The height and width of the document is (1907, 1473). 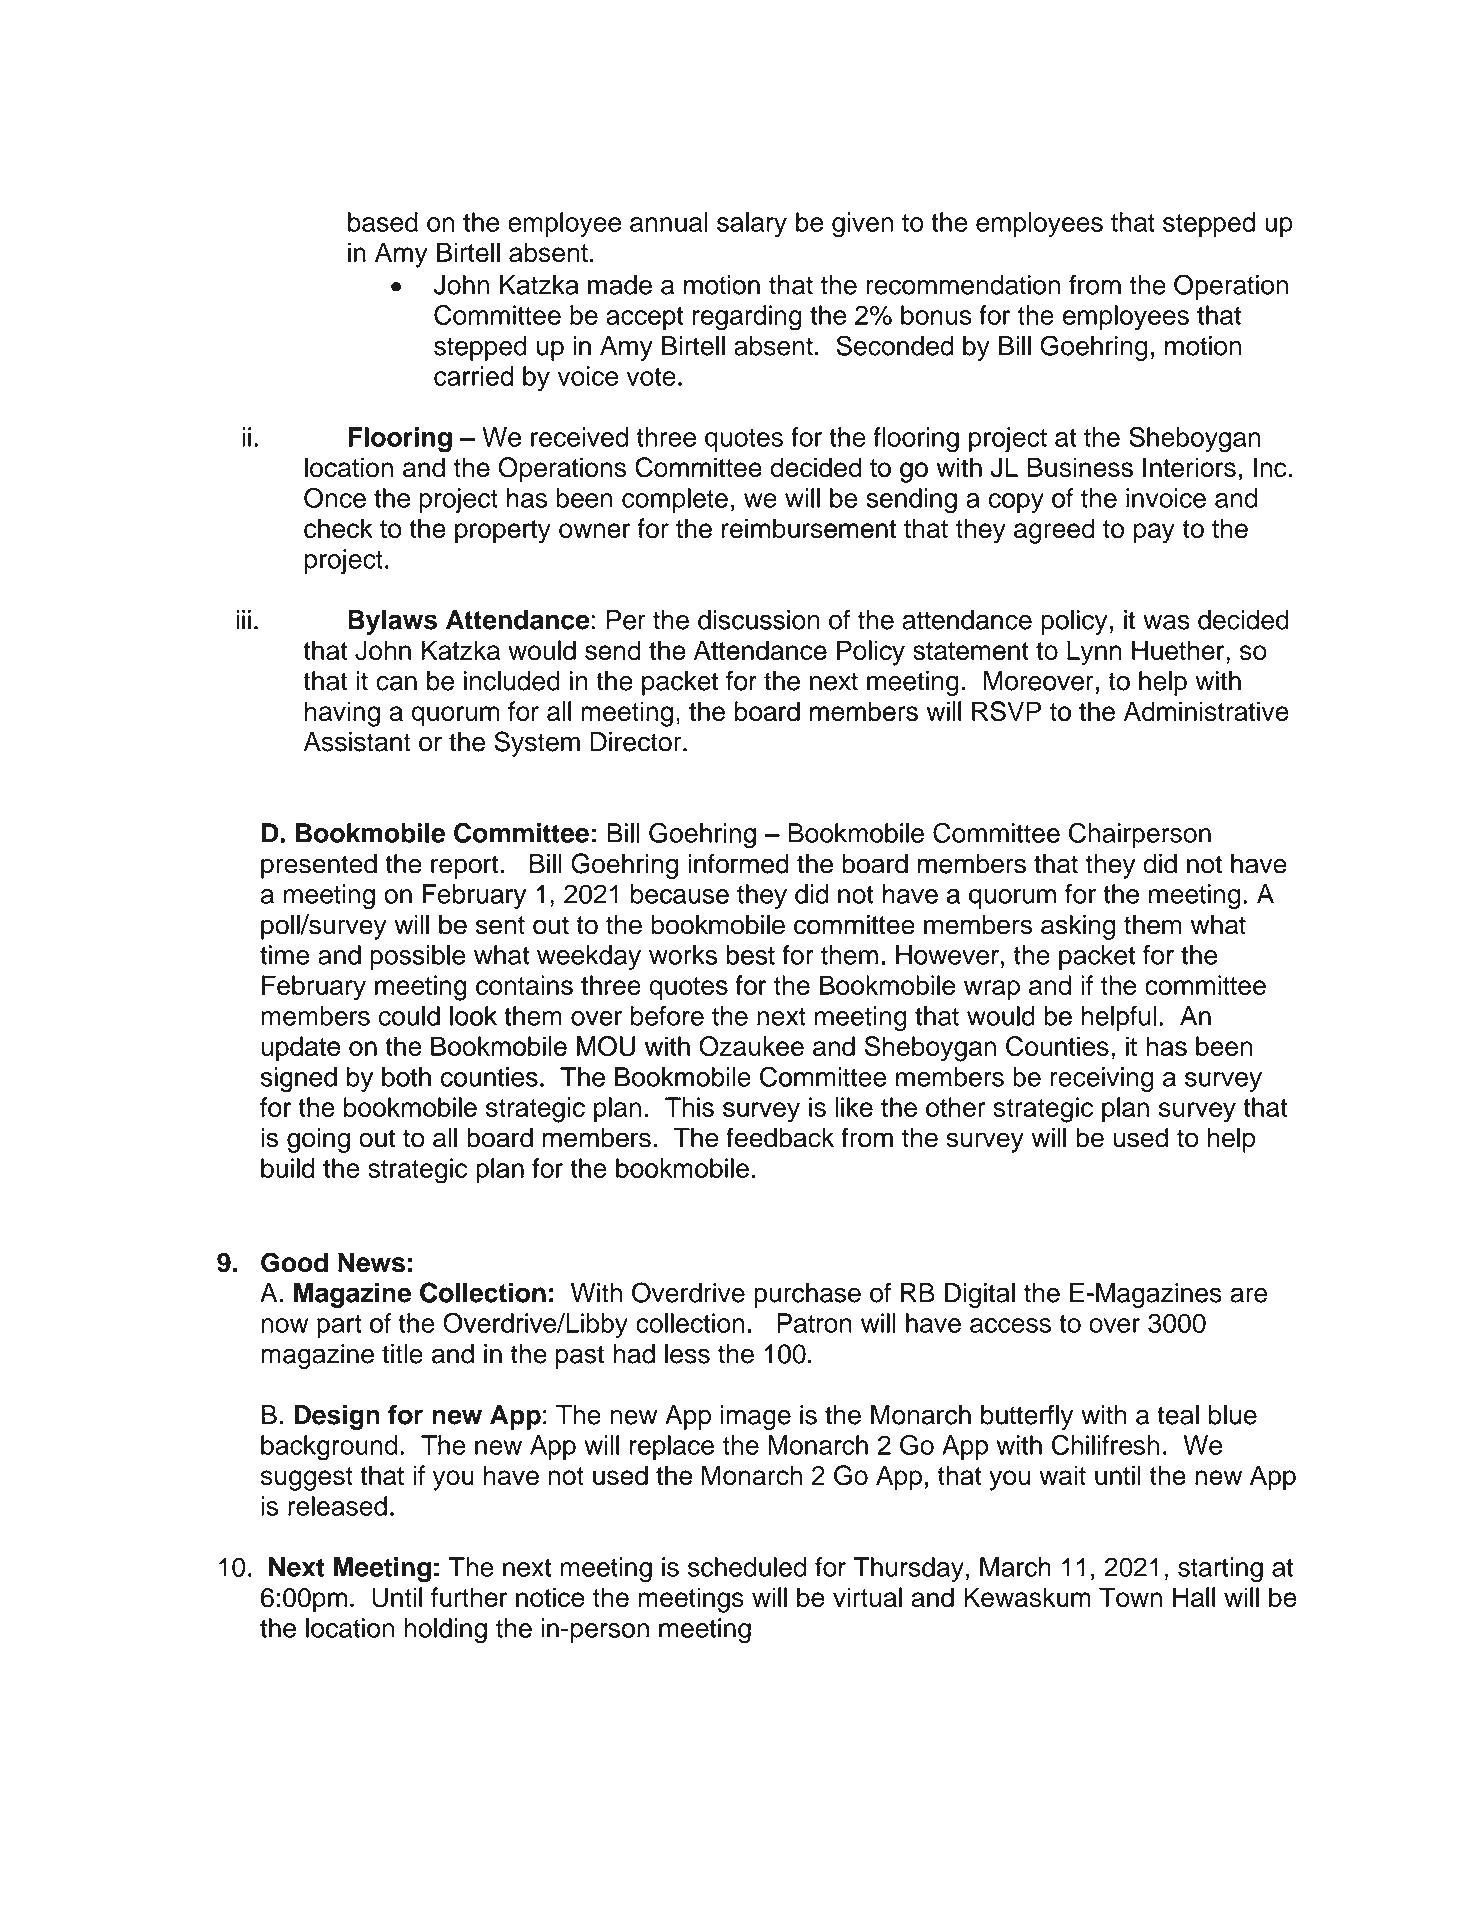 What do you see at coordinates (963, 285) in the document?
I see `recommendation` at bounding box center [963, 285].
